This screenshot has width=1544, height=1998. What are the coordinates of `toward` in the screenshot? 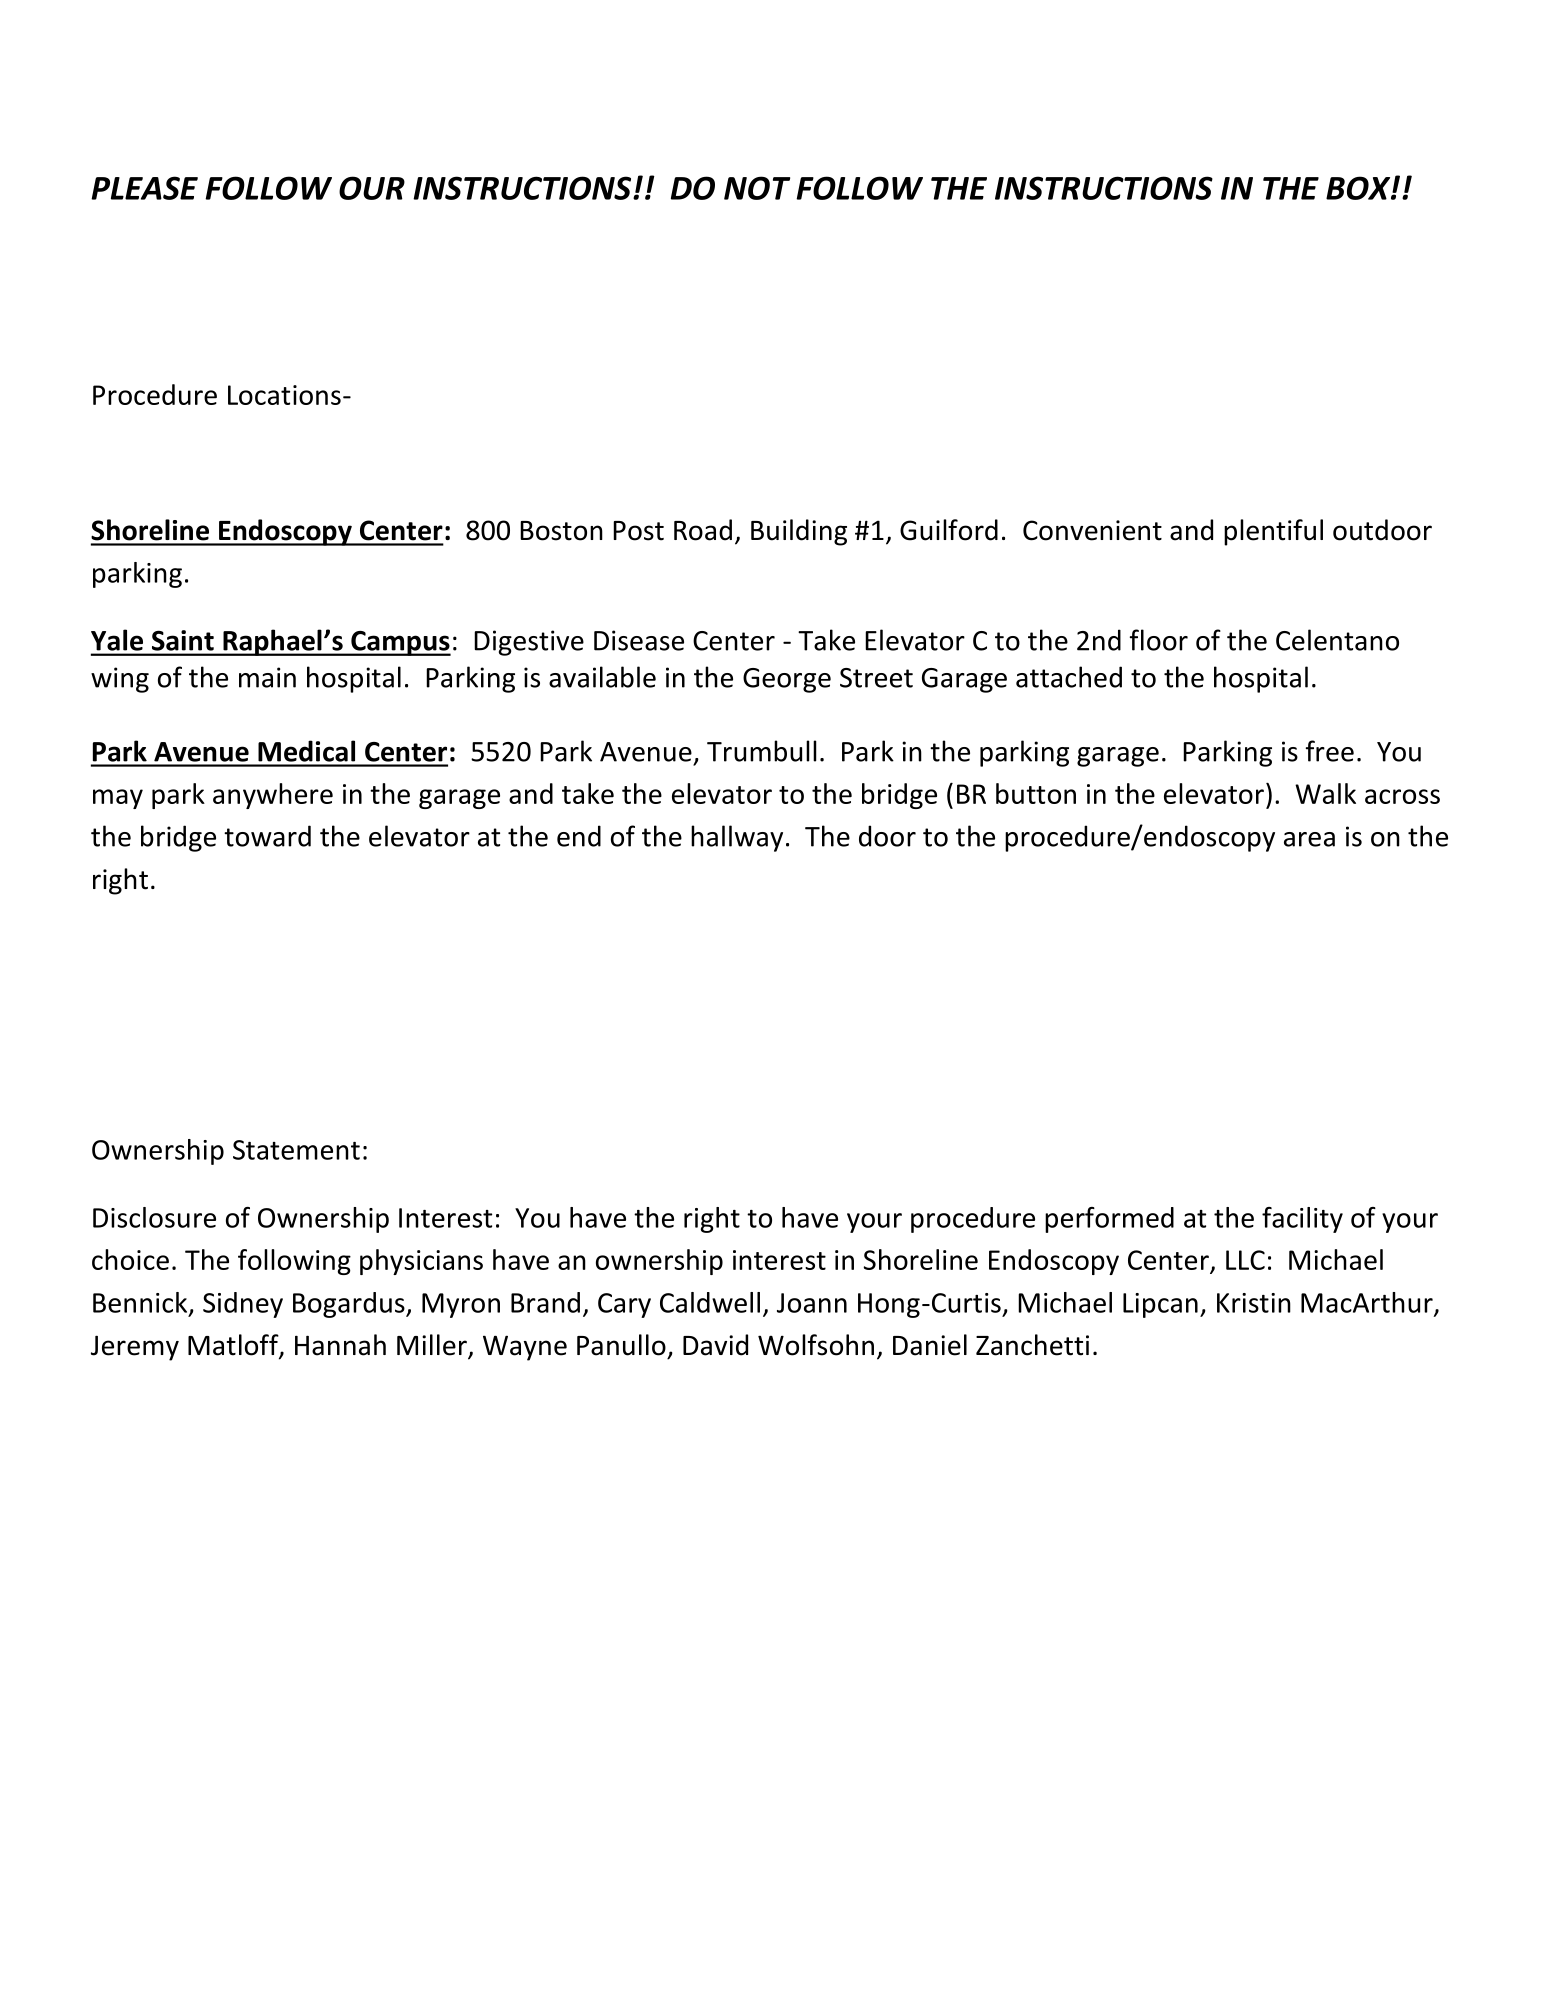 It's located at (267, 836).
